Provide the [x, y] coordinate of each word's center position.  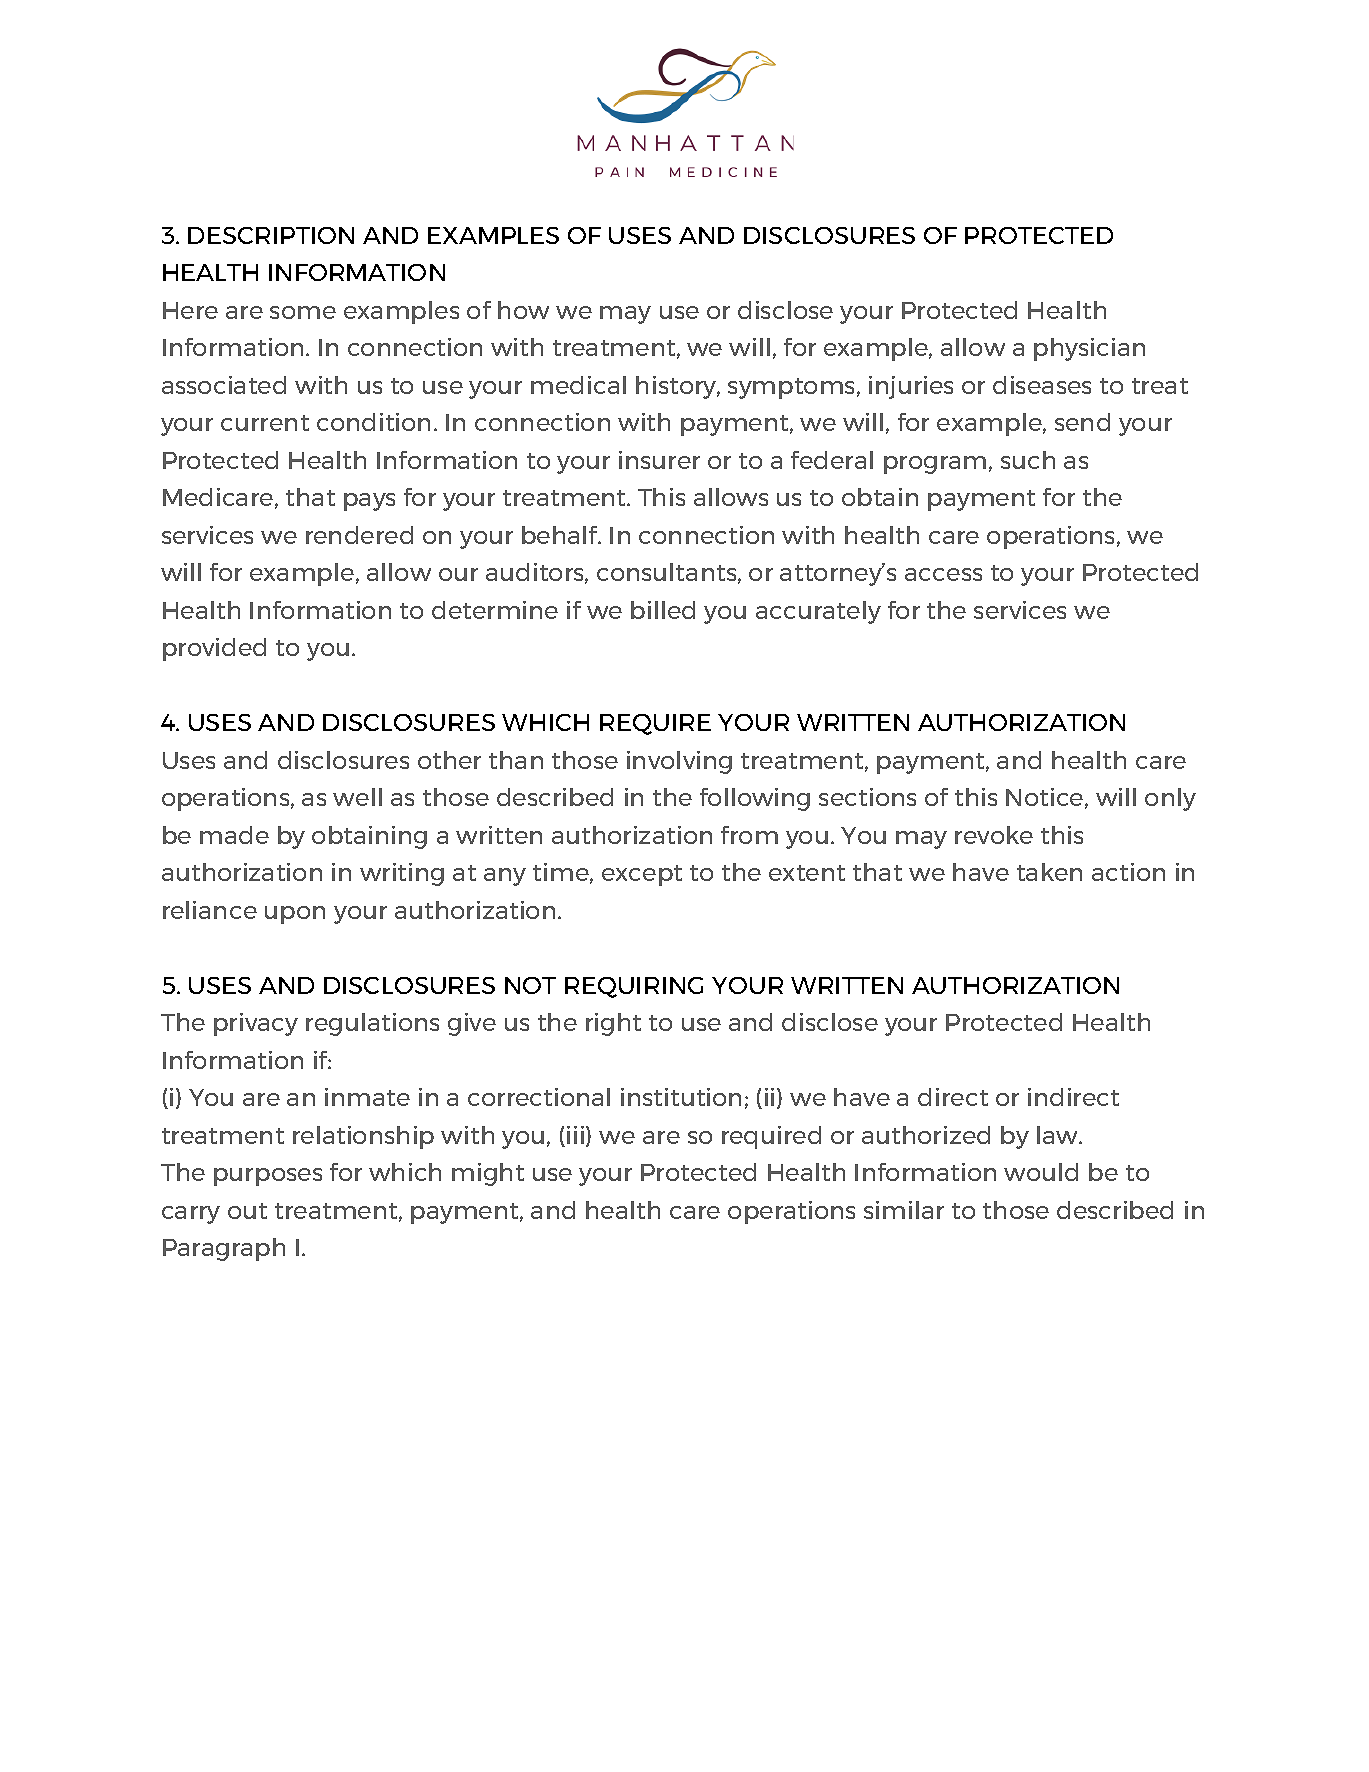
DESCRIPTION [271, 235]
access [943, 574]
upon [295, 915]
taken [1049, 872]
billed [663, 610]
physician [1089, 349]
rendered [359, 535]
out [247, 1211]
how [523, 310]
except [642, 875]
